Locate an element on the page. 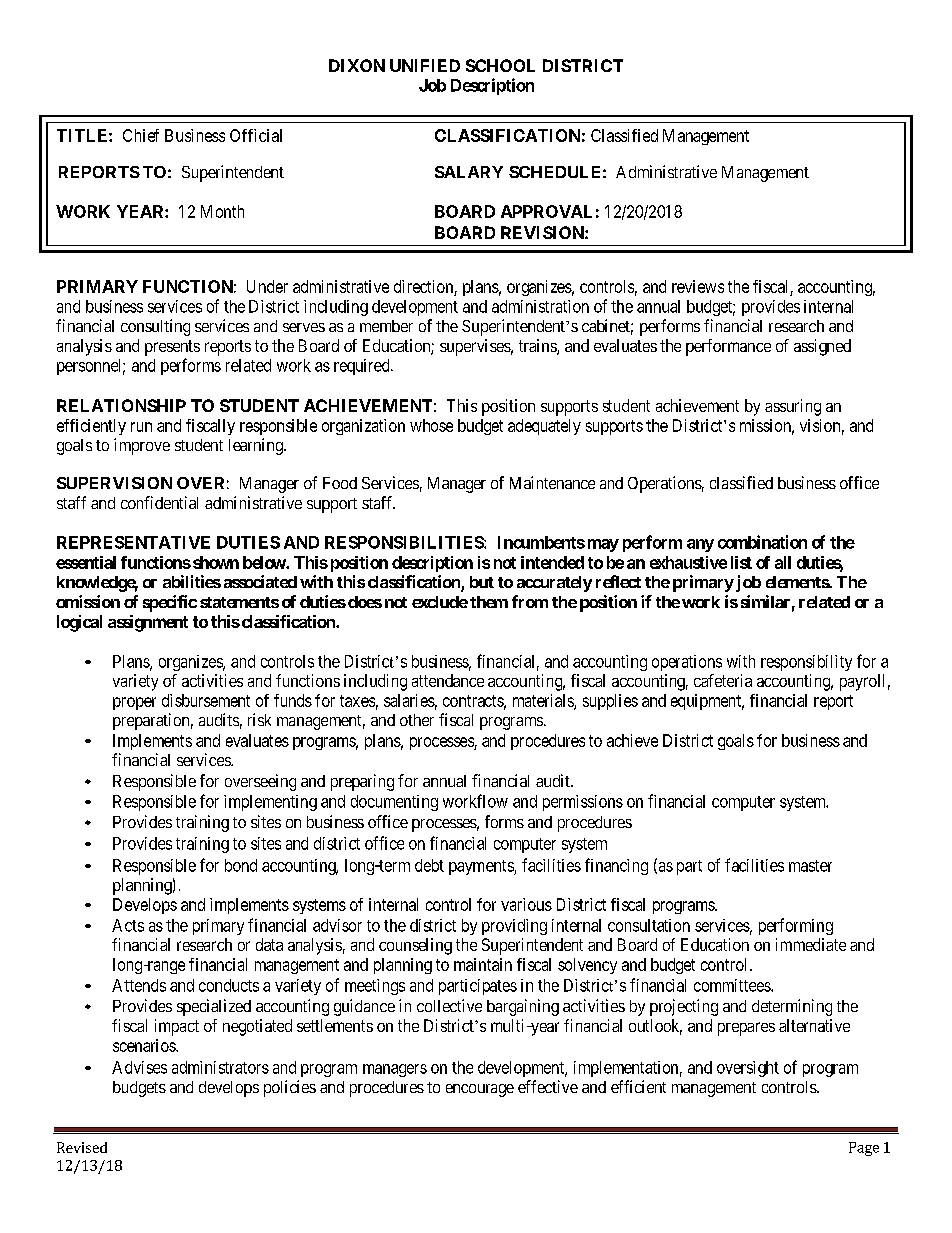  APPROVAL is located at coordinates (546, 211).
